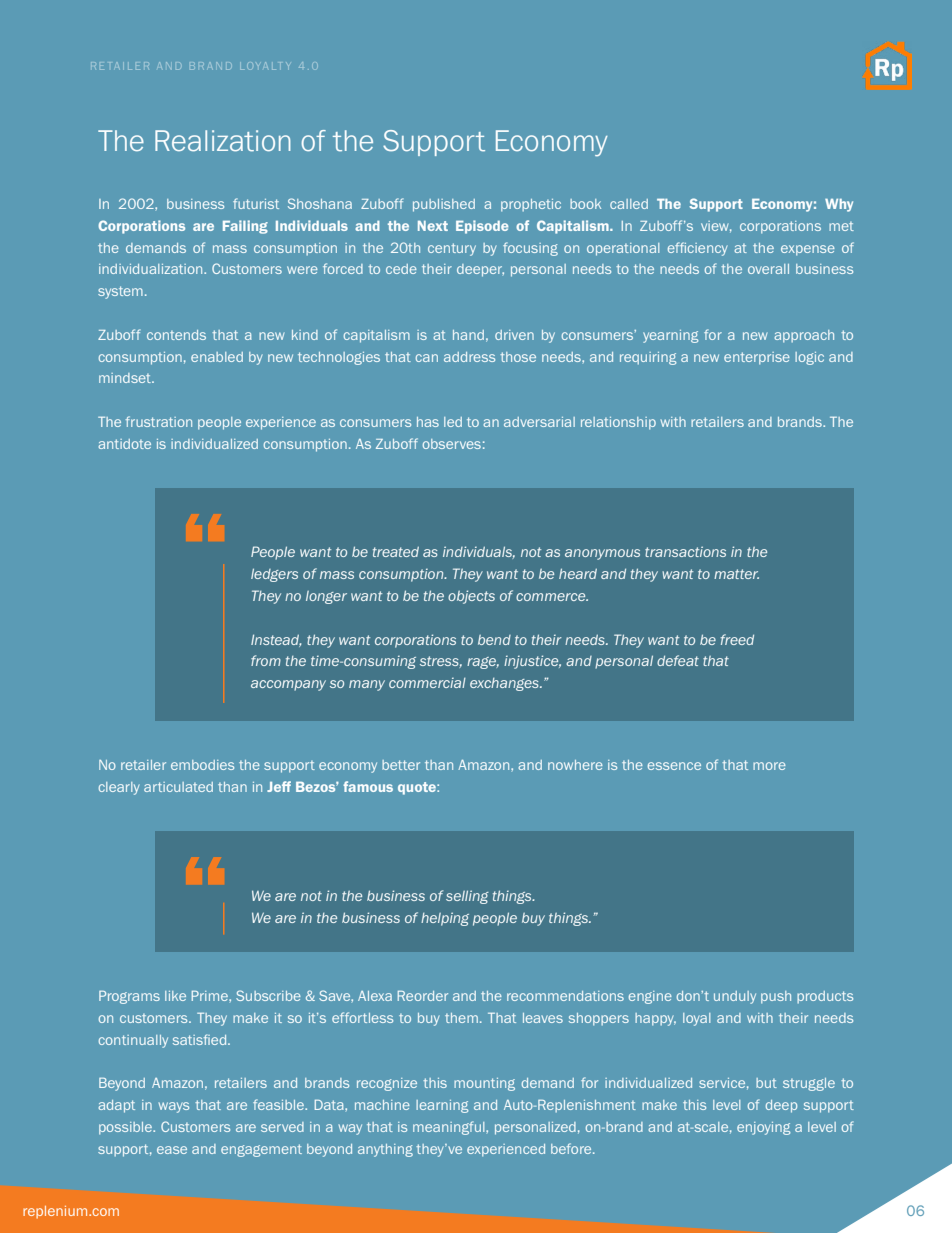 This document has width=952, height=1233. I want to click on ways, so click(174, 1107).
